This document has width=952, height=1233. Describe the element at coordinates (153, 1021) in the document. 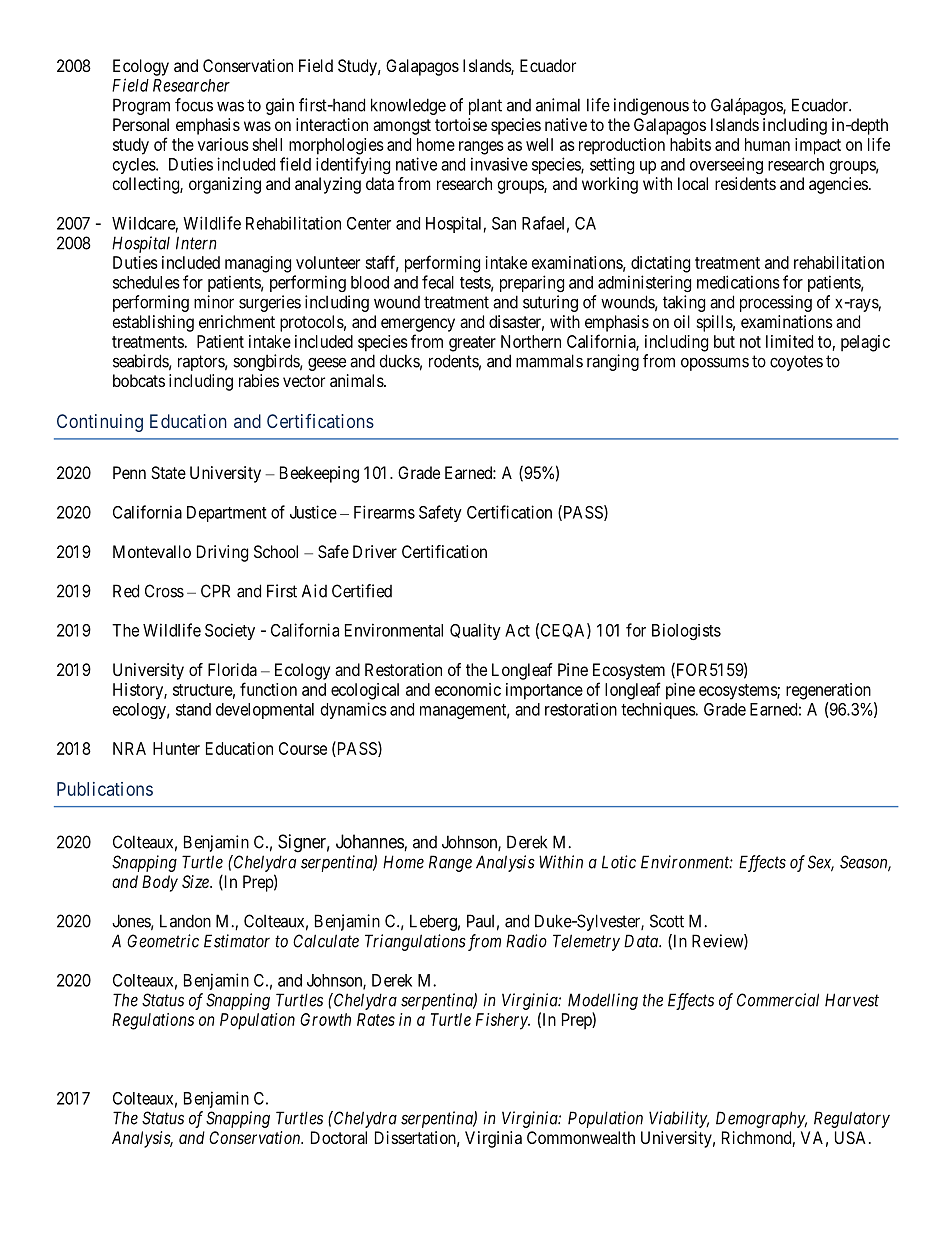

I see `Regulations` at that location.
